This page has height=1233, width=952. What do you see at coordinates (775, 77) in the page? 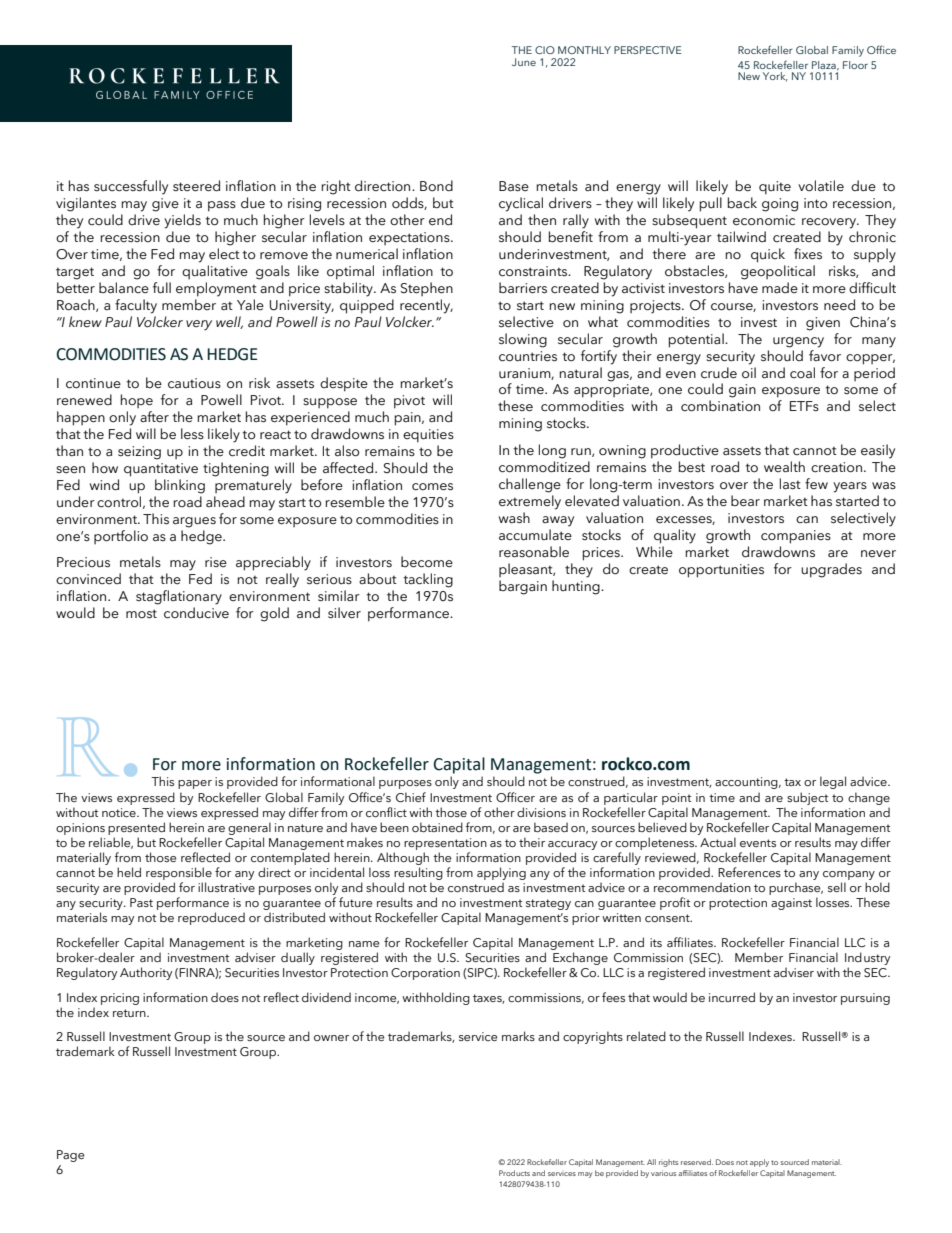
I see `York` at bounding box center [775, 77].
